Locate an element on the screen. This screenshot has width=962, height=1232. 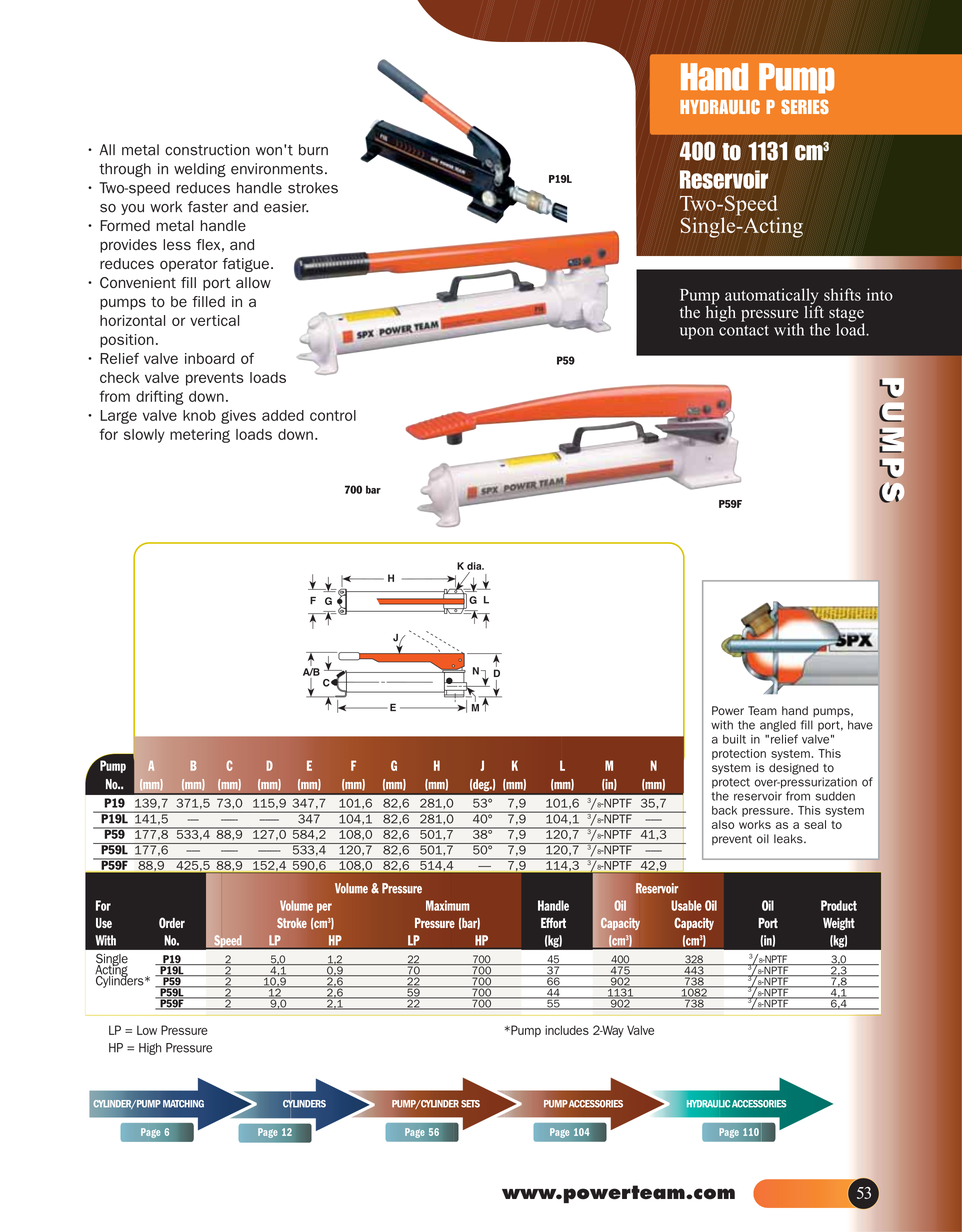
SERIES is located at coordinates (805, 106).
